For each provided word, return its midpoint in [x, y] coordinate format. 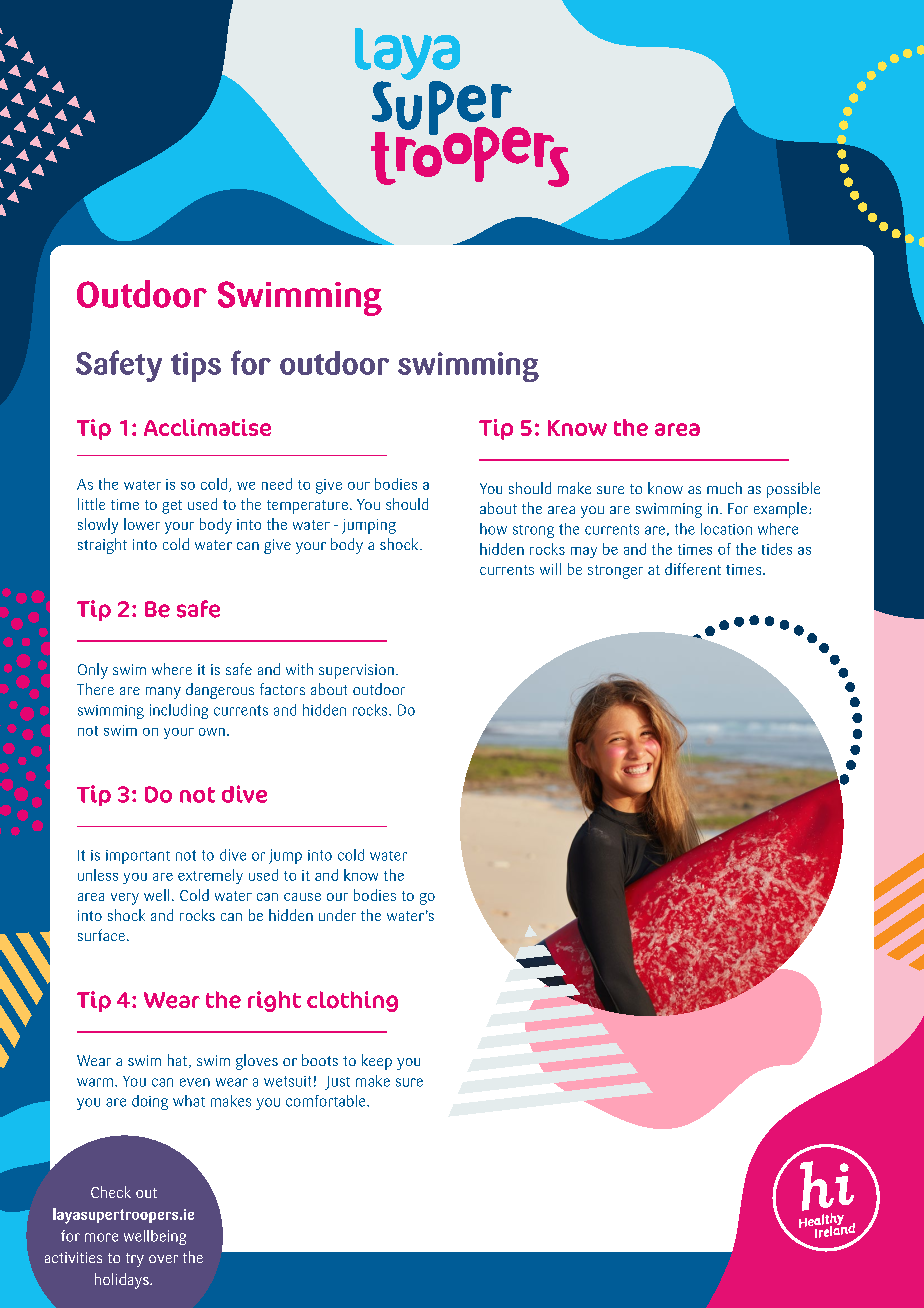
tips [196, 367]
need [277, 484]
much [724, 488]
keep [377, 1062]
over [163, 1259]
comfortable [327, 1101]
